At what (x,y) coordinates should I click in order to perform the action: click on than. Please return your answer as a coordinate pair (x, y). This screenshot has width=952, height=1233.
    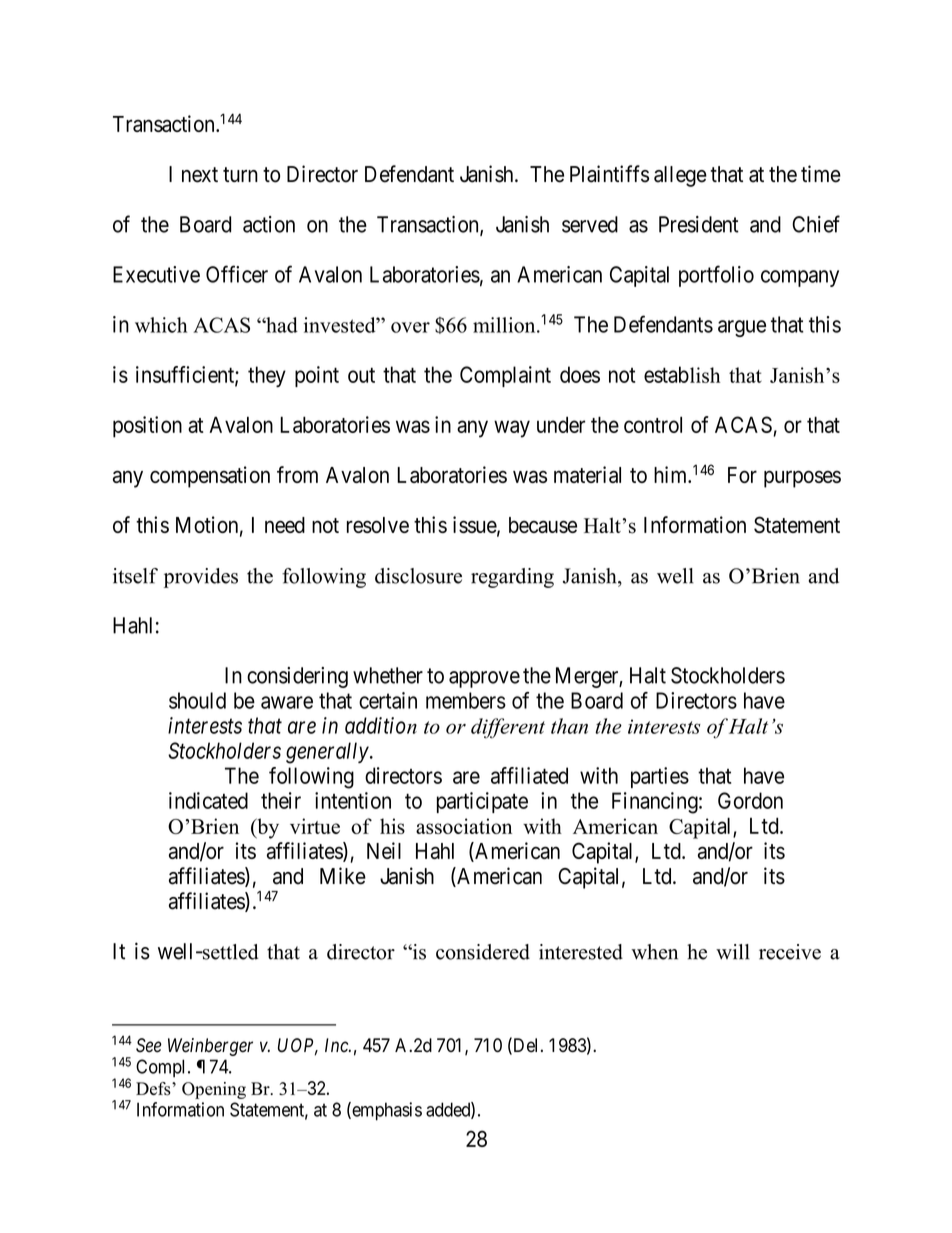
    Looking at the image, I should click on (569, 726).
